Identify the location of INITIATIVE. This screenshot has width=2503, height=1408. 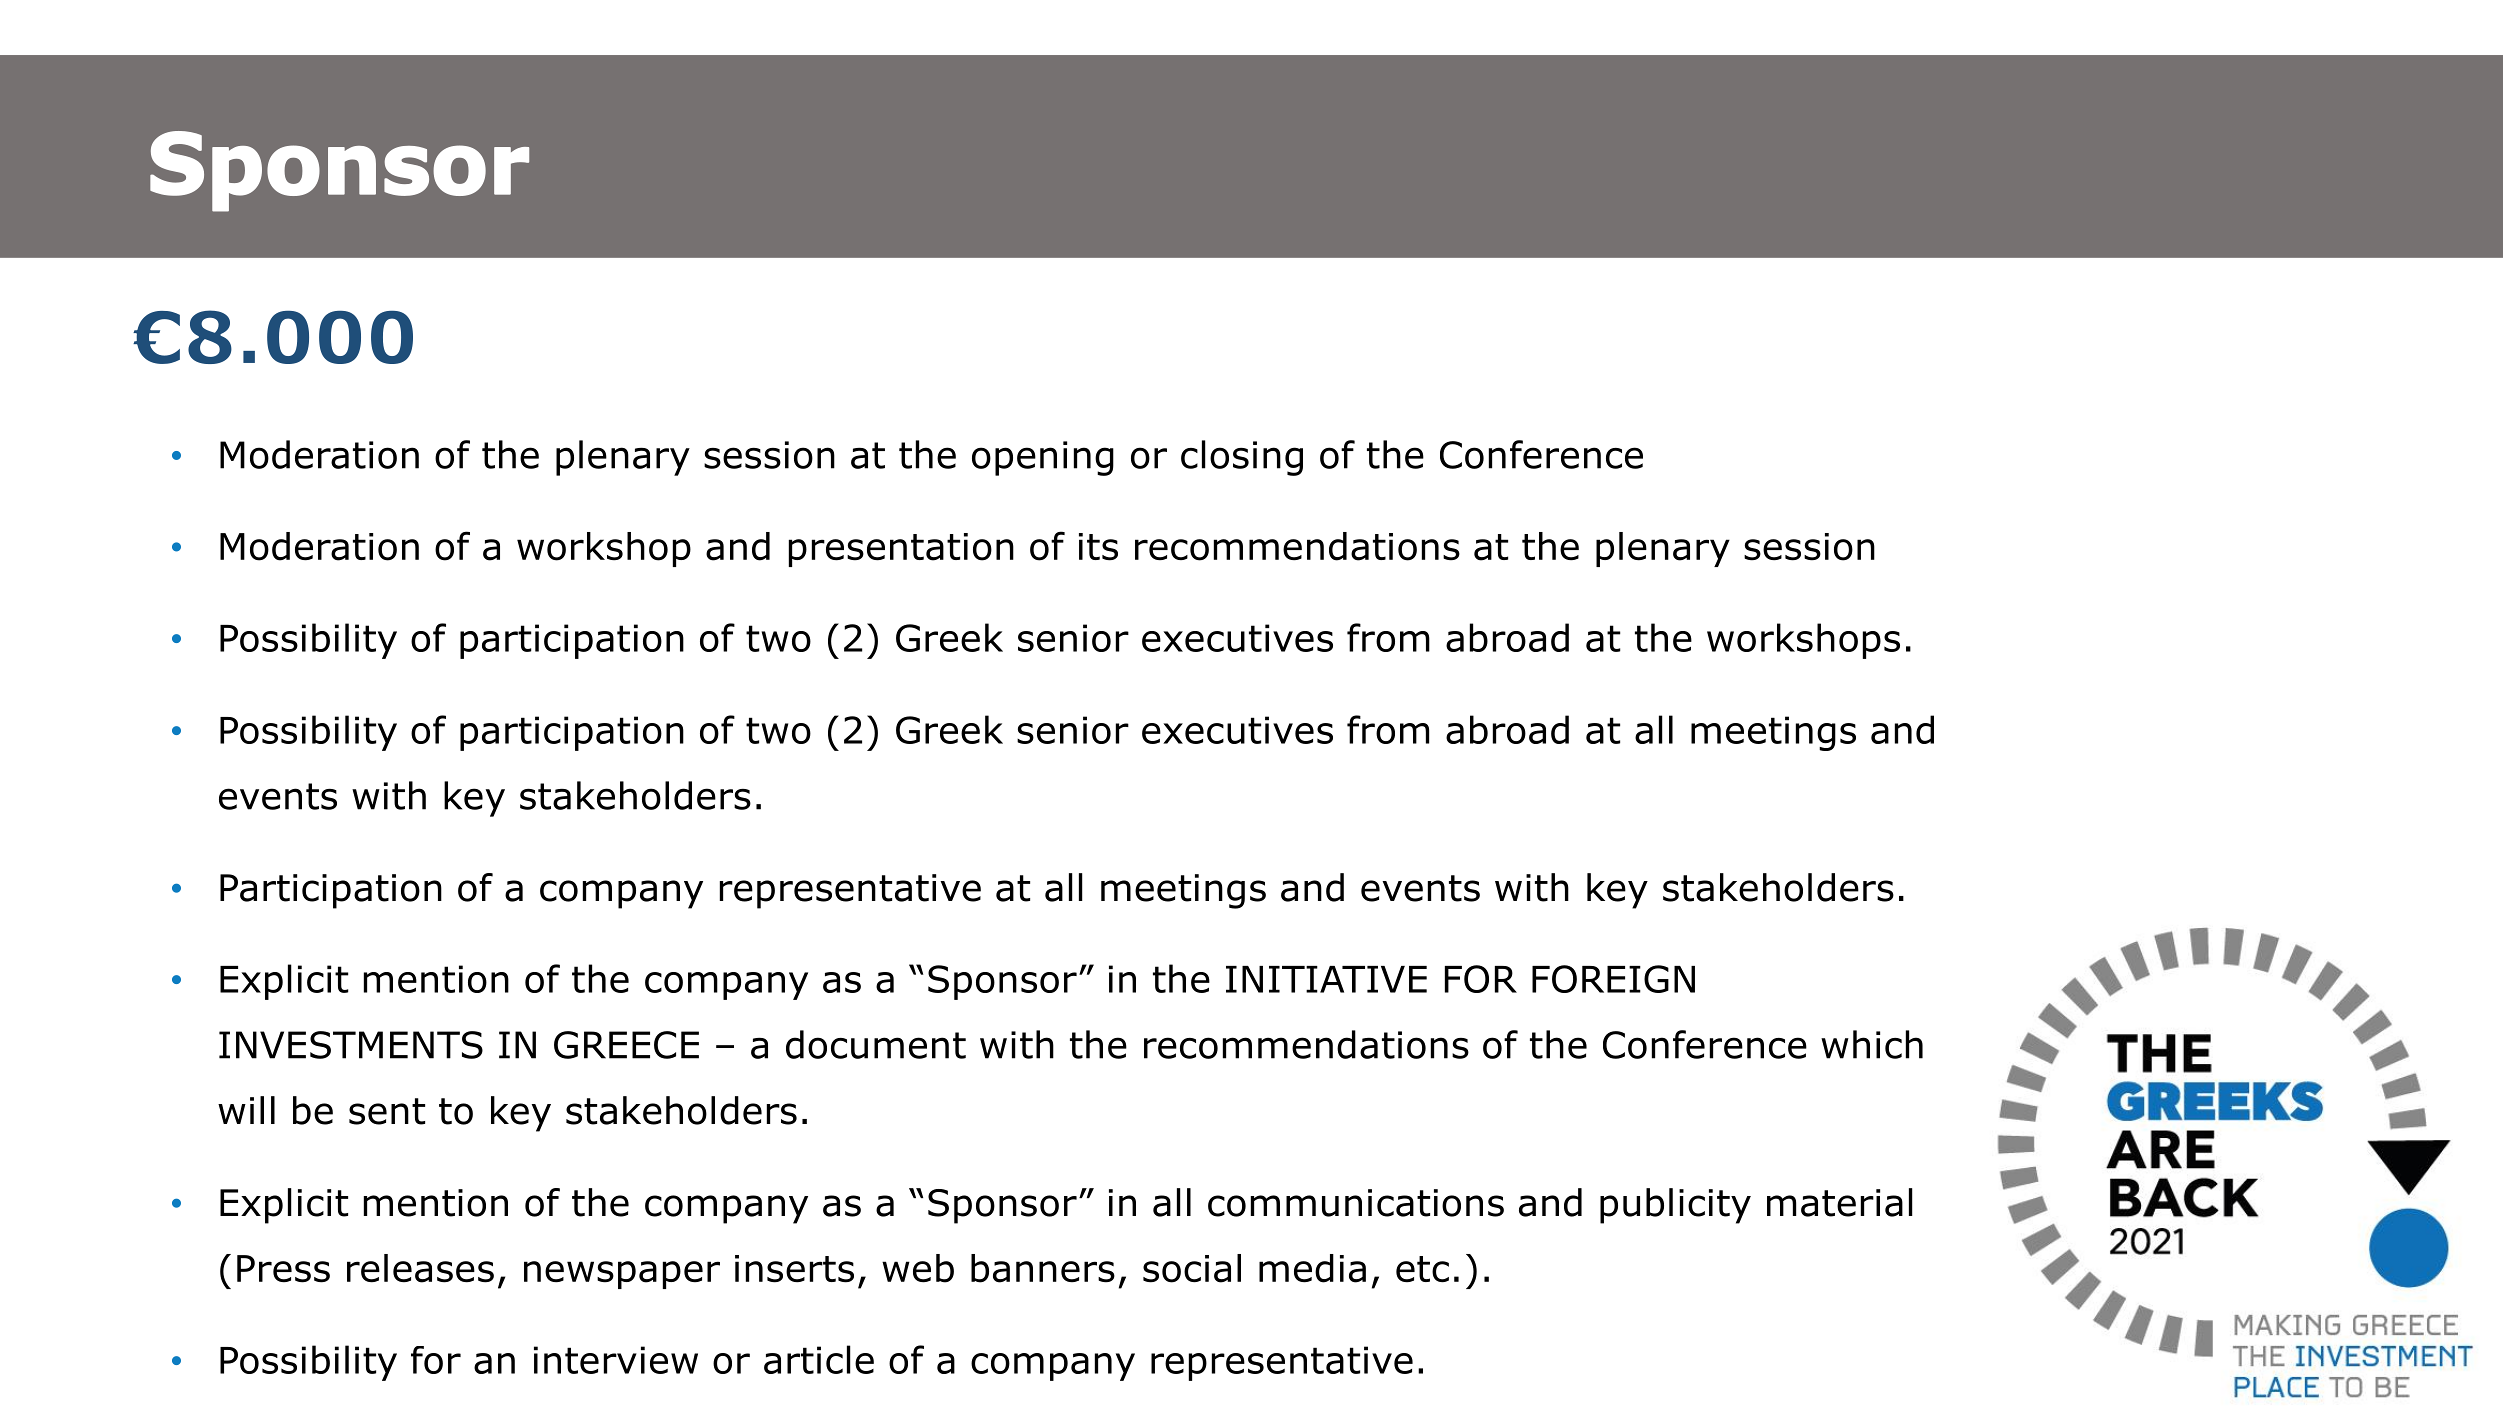
(1326, 979).
